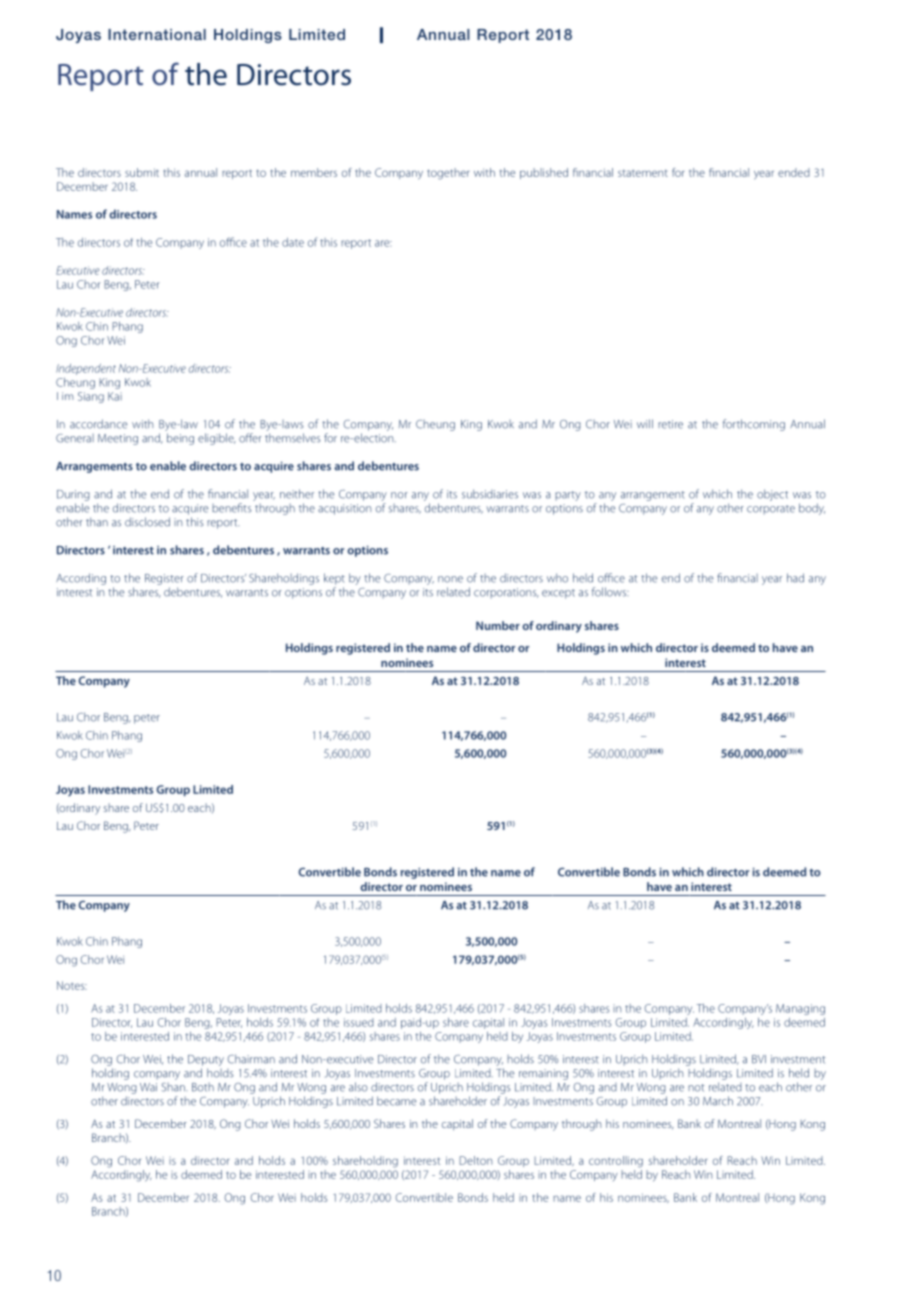  I want to click on together, so click(448, 174).
